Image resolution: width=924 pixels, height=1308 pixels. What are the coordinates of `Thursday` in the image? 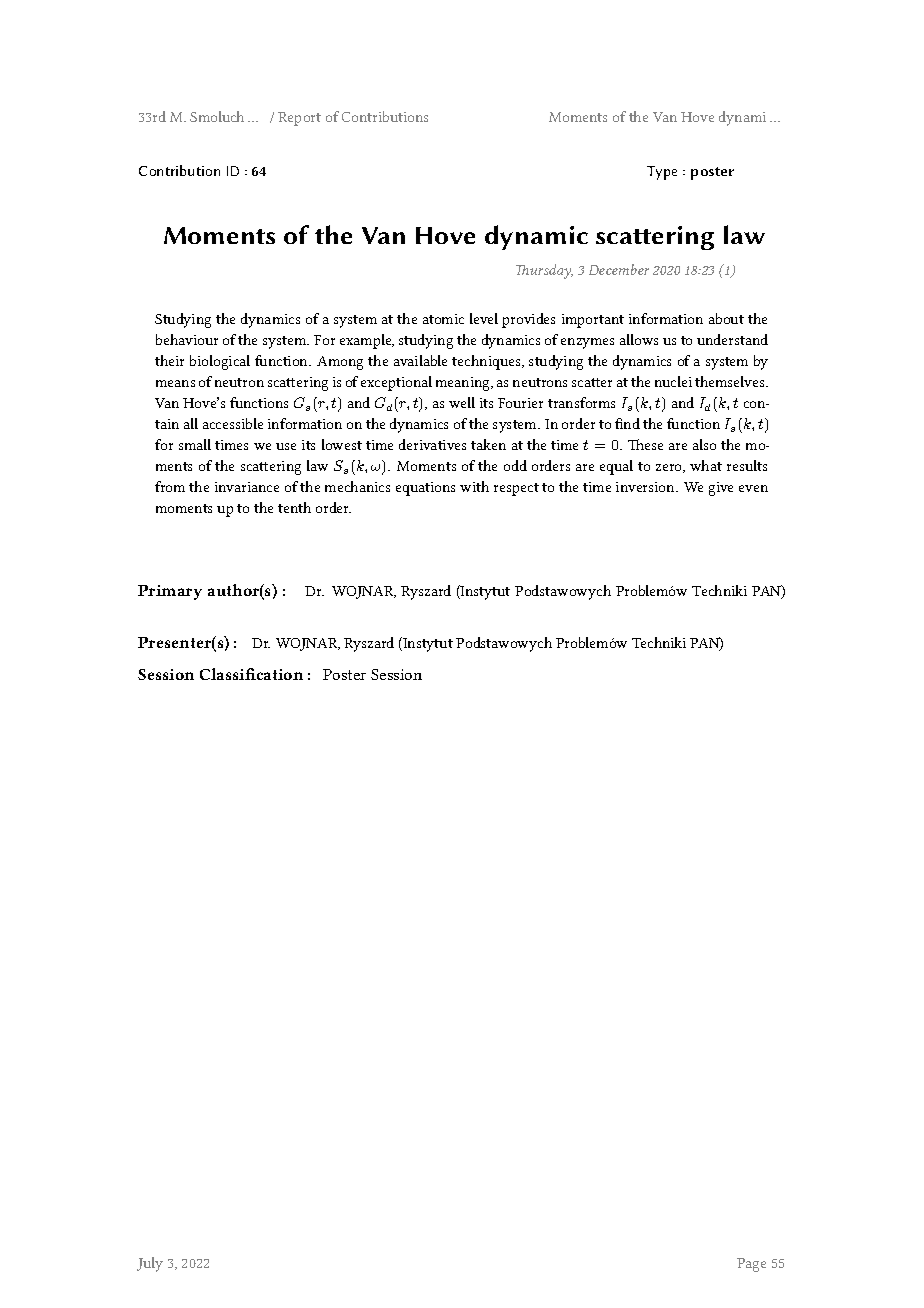 It's located at (544, 271).
